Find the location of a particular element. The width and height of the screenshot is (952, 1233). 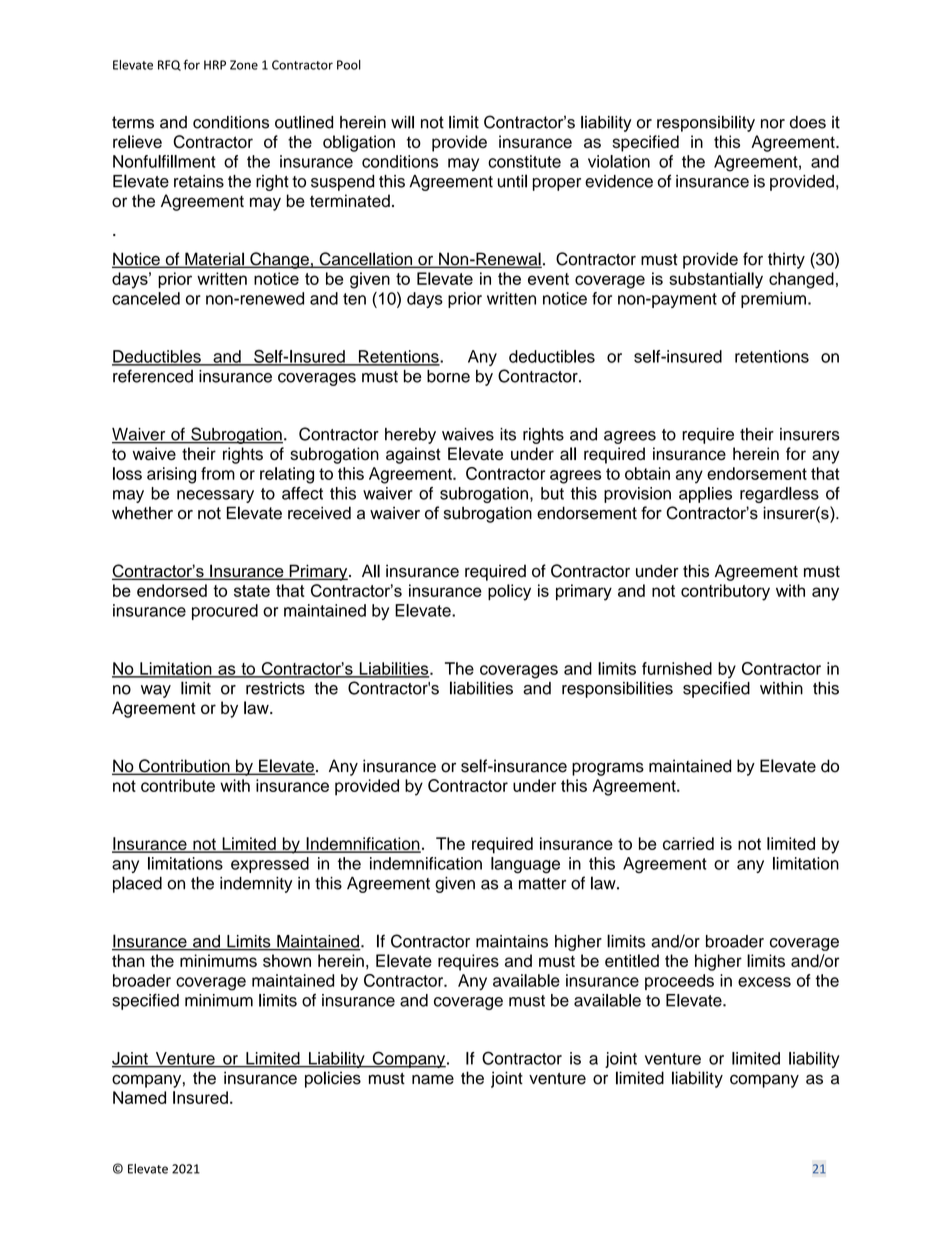

substantially is located at coordinates (716, 280).
